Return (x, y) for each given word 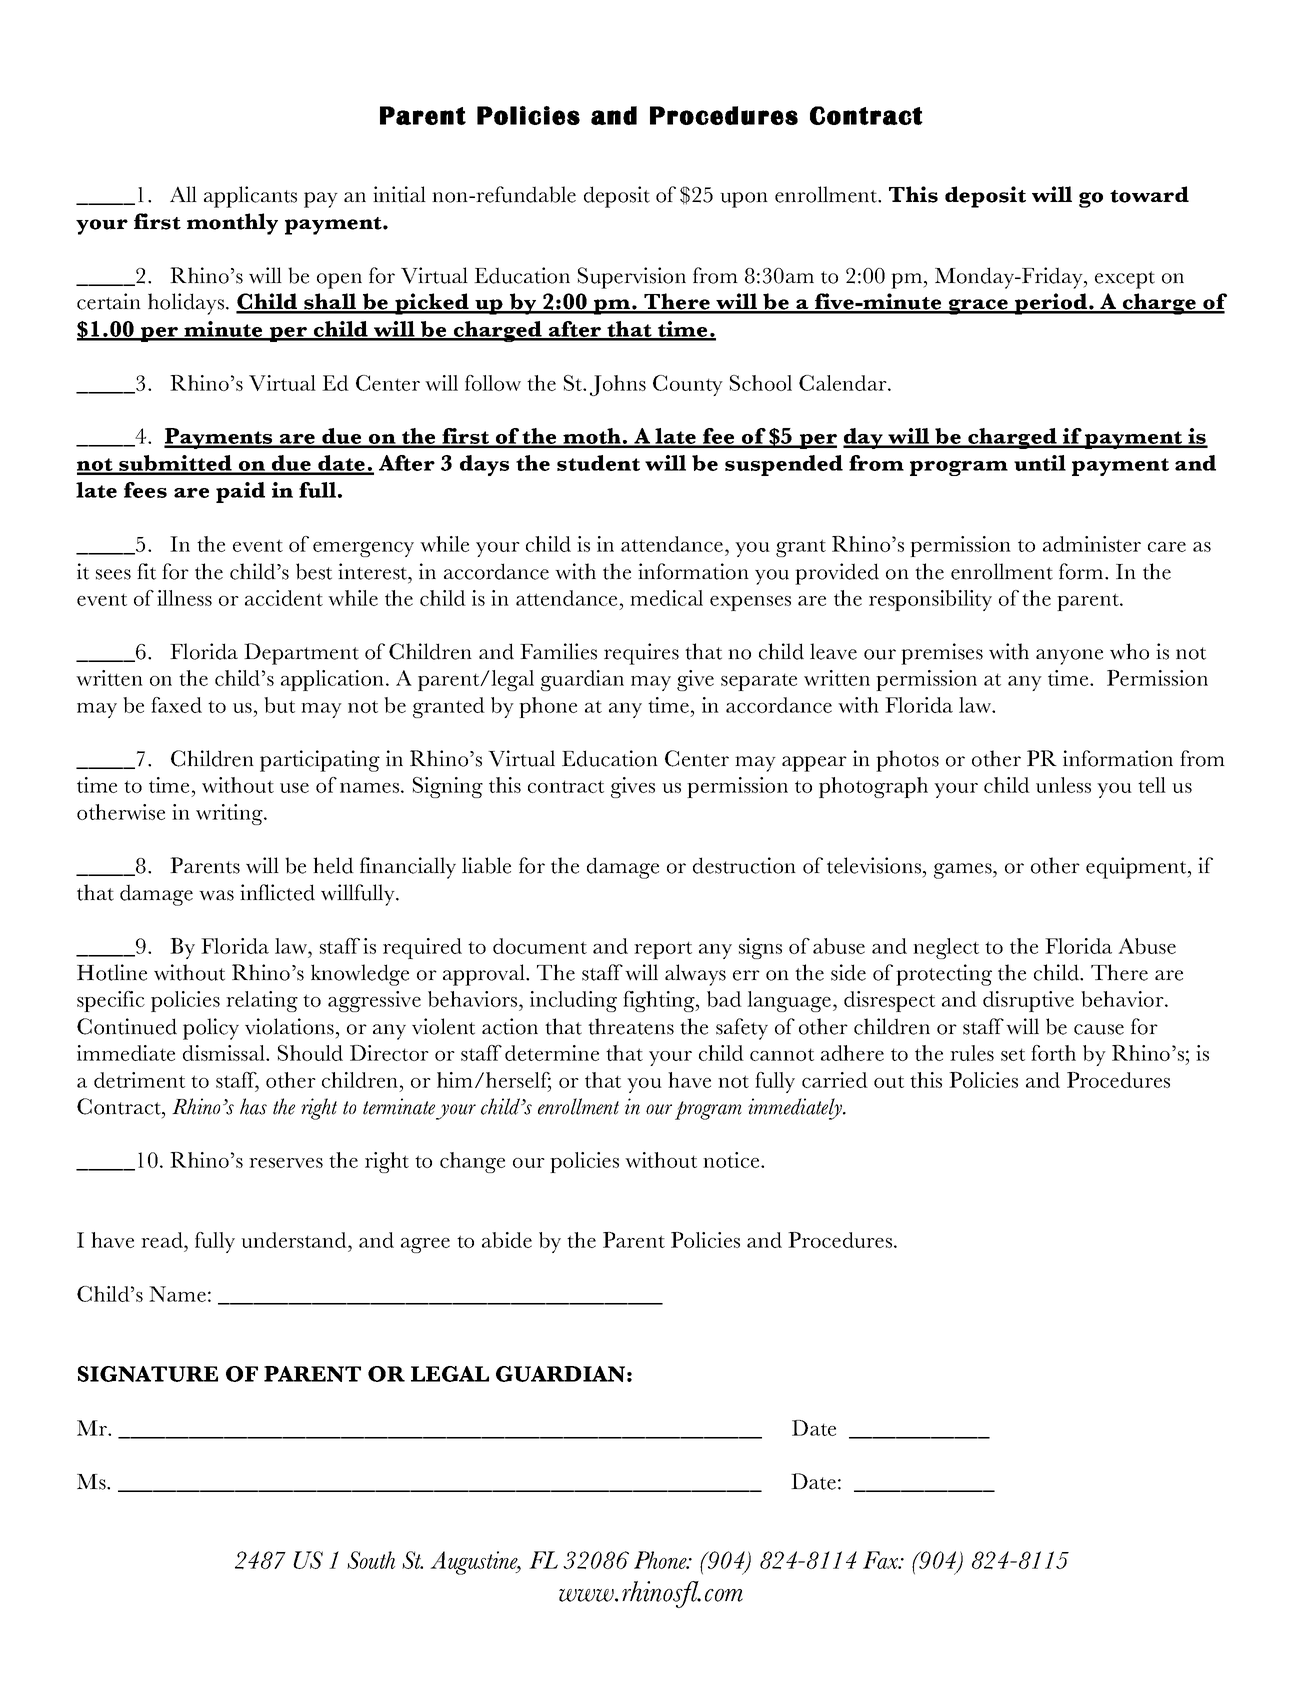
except (1125, 280)
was (216, 895)
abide (507, 1240)
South (371, 1560)
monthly (232, 224)
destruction (744, 865)
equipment (1137, 868)
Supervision (632, 278)
